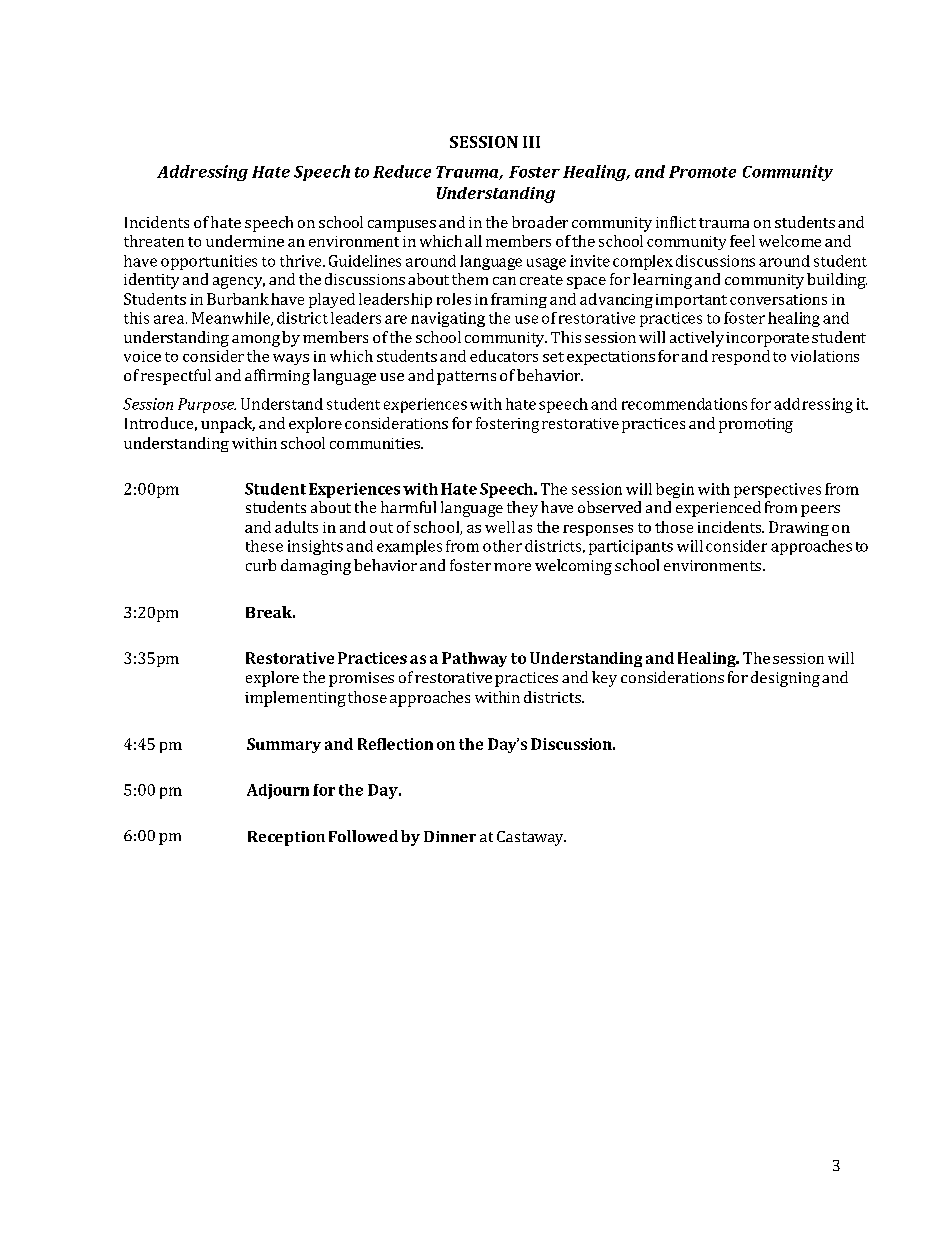 This screenshot has width=952, height=1233. What do you see at coordinates (785, 679) in the screenshot?
I see `designing` at bounding box center [785, 679].
